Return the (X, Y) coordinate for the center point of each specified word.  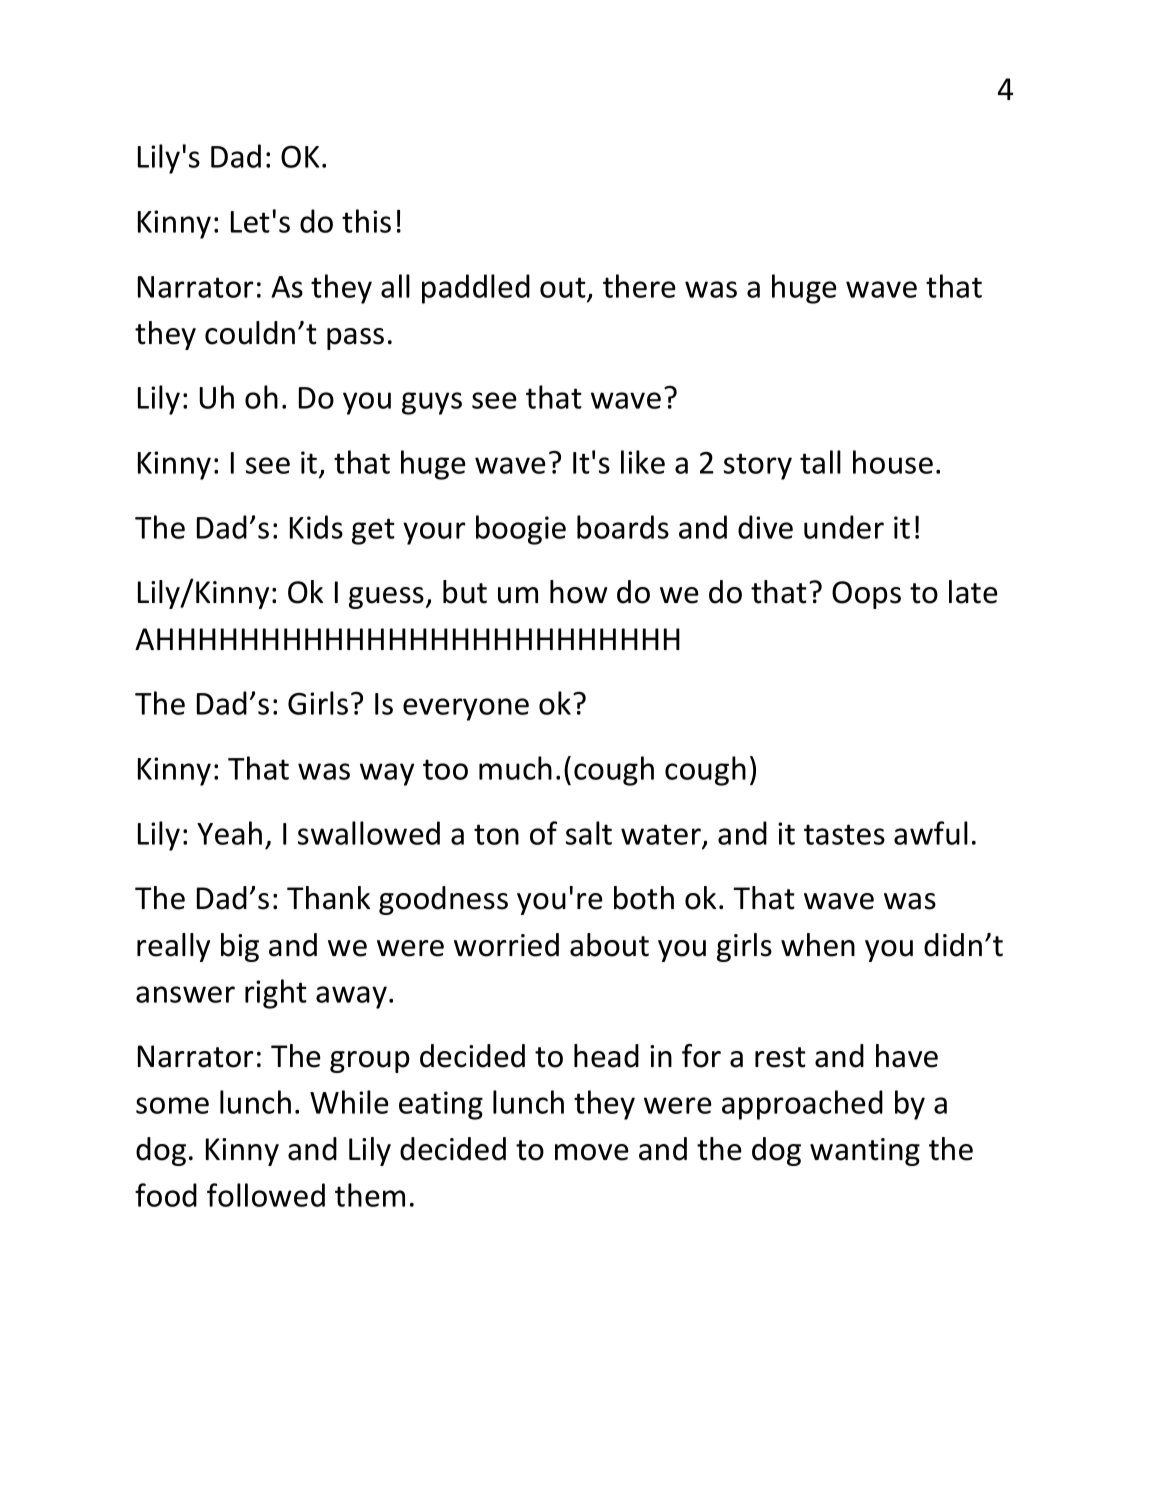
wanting (865, 1152)
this (366, 221)
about (609, 945)
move (592, 1152)
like (643, 462)
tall (820, 462)
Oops (866, 595)
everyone (466, 709)
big (240, 947)
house (893, 462)
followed (266, 1195)
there (639, 286)
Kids (316, 527)
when (818, 945)
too (445, 769)
